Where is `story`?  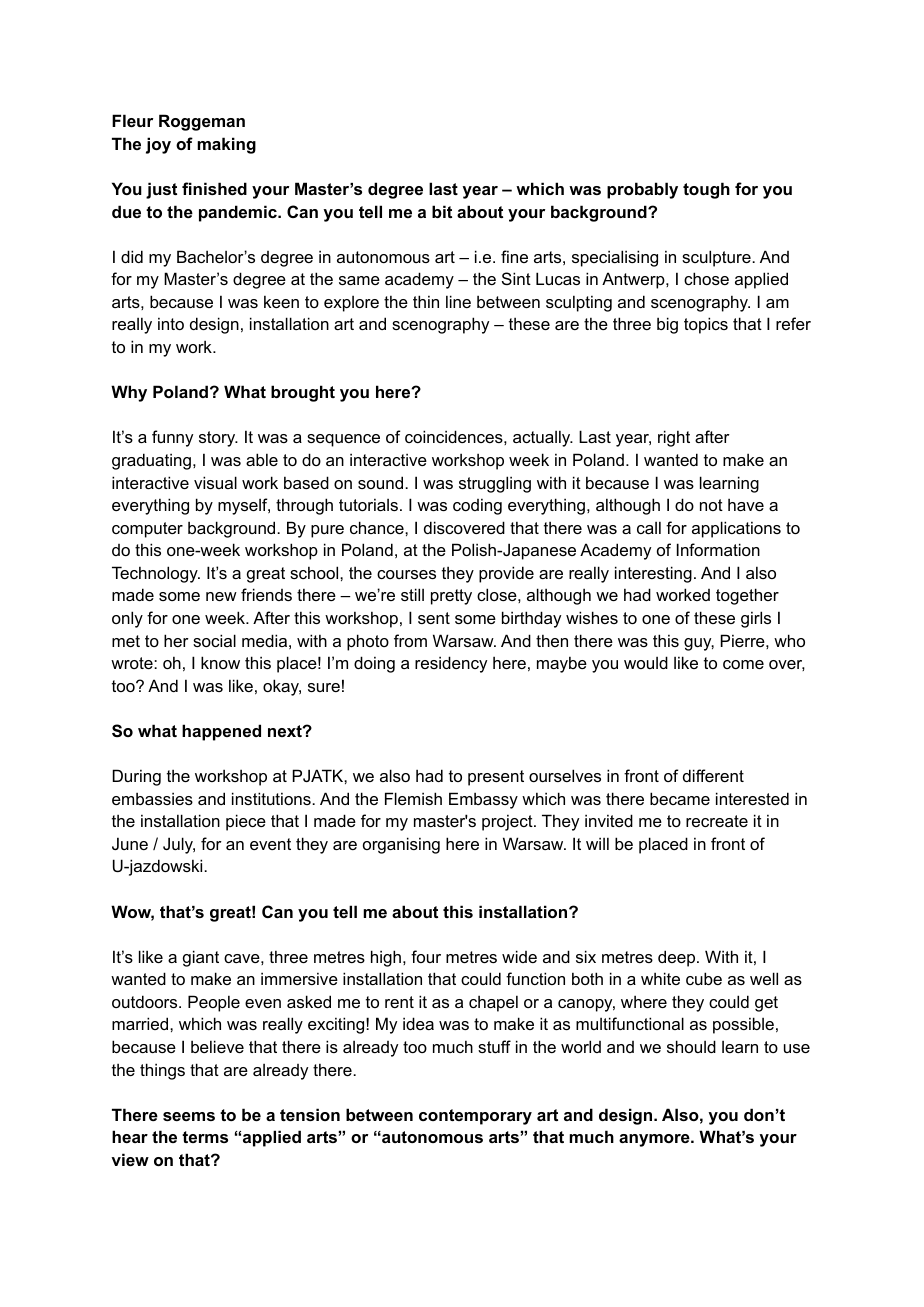
story is located at coordinates (218, 439).
